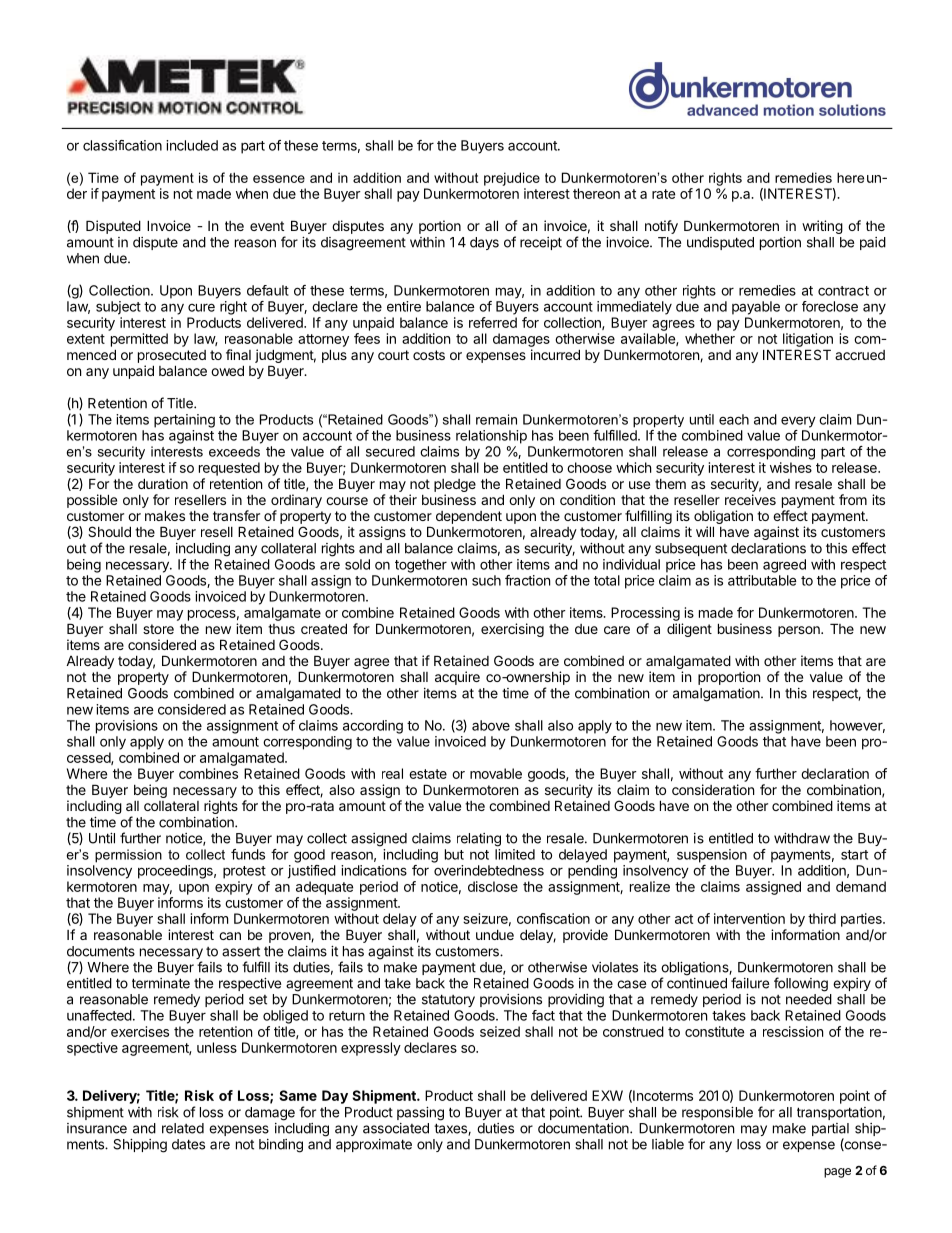 Image resolution: width=952 pixels, height=1233 pixels. I want to click on dates, so click(188, 1144).
